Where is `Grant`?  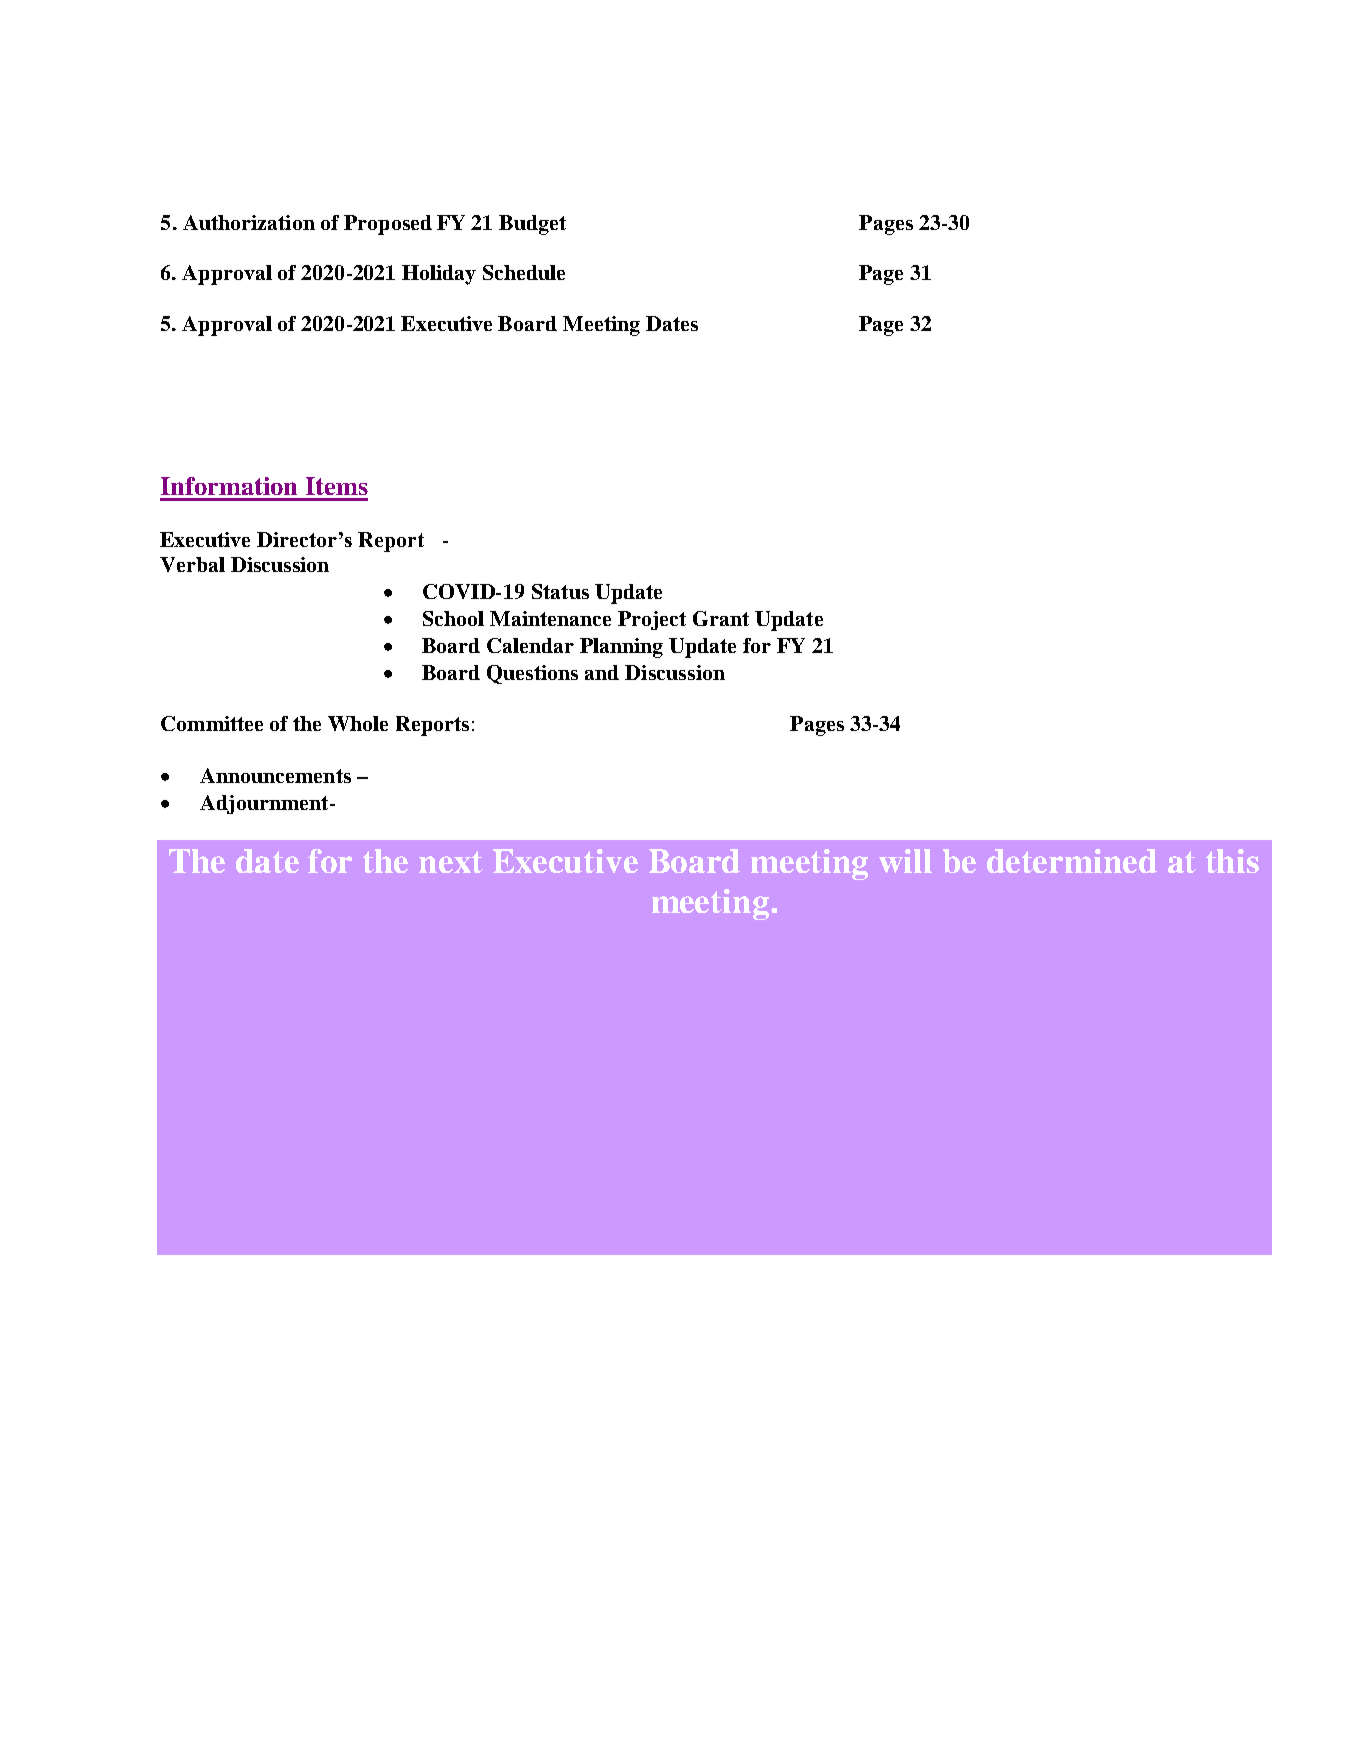 Grant is located at coordinates (721, 618).
